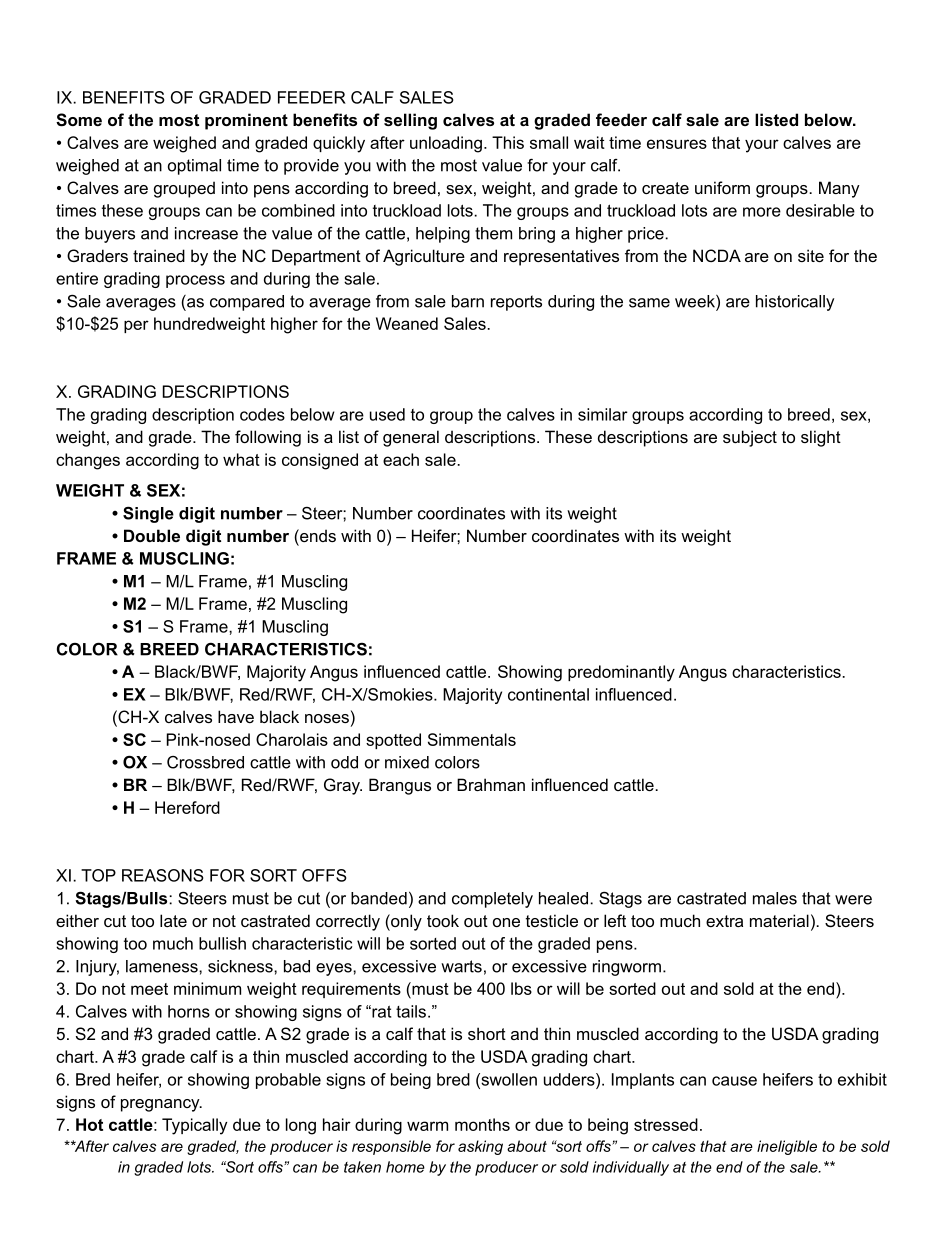 This page has width=952, height=1233. What do you see at coordinates (621, 673) in the page?
I see `predominantly` at bounding box center [621, 673].
